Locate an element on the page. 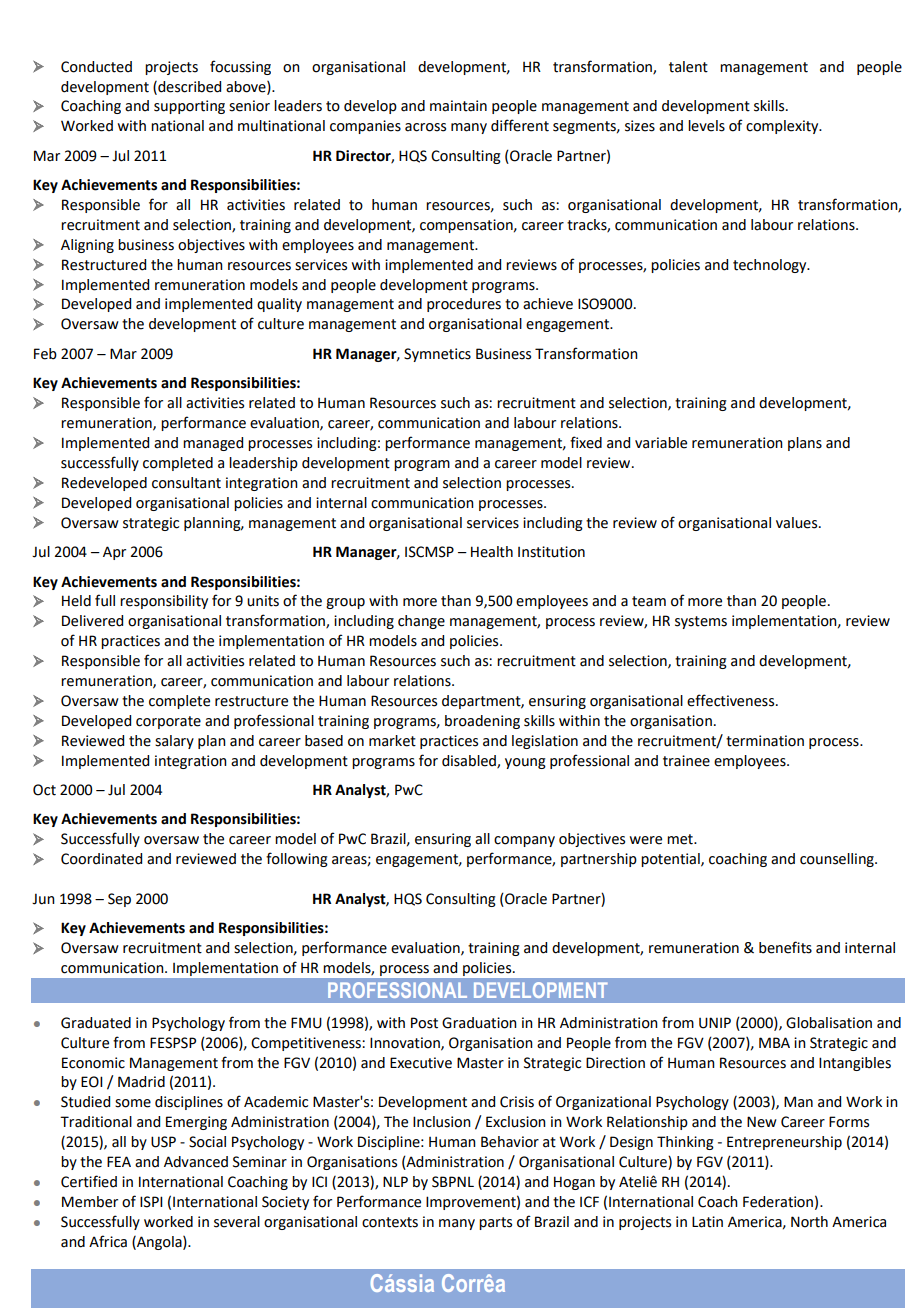 The image size is (924, 1308). Post is located at coordinates (424, 1023).
